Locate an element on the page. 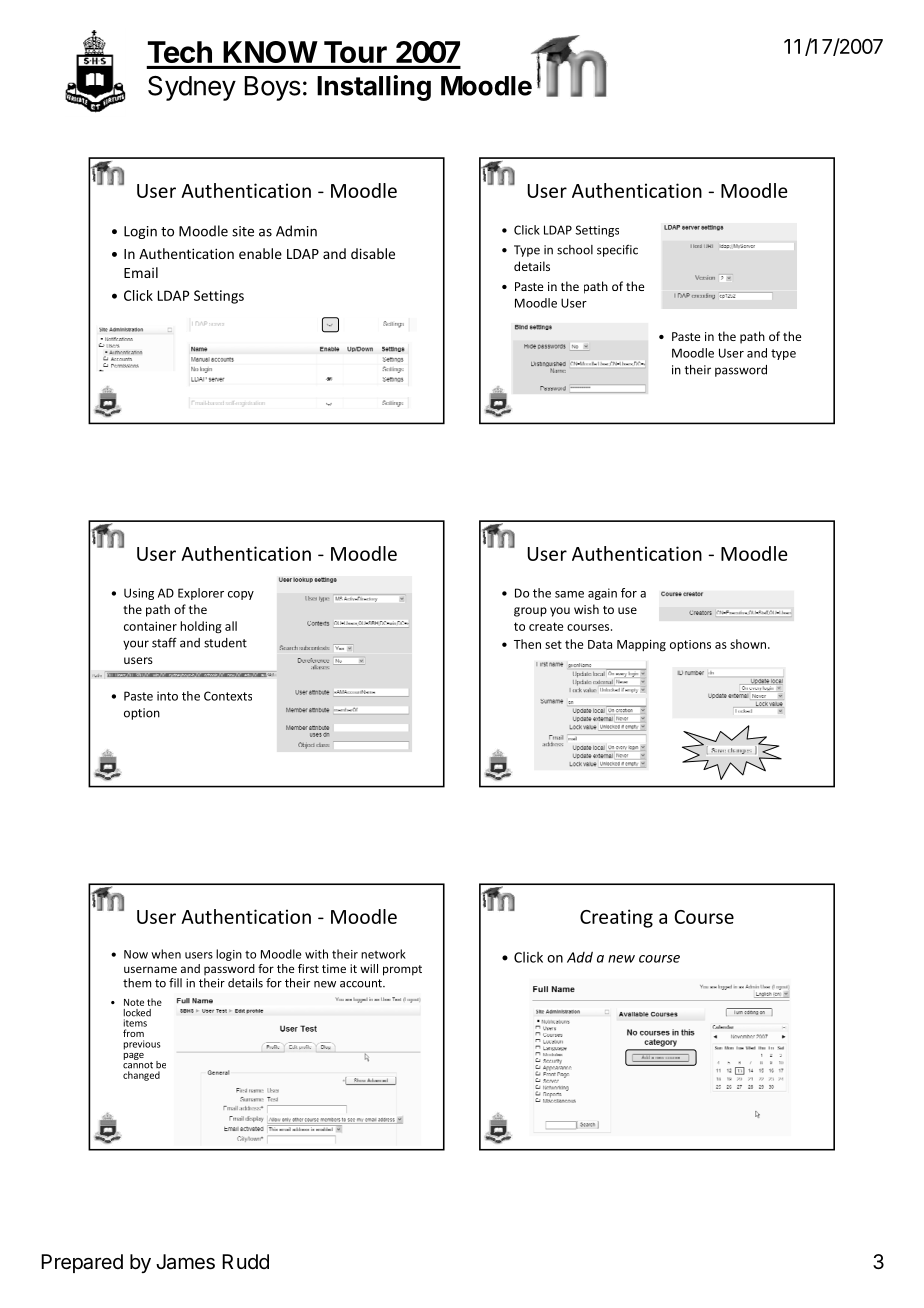 The width and height of the page is (924, 1308). Creating is located at coordinates (616, 918).
